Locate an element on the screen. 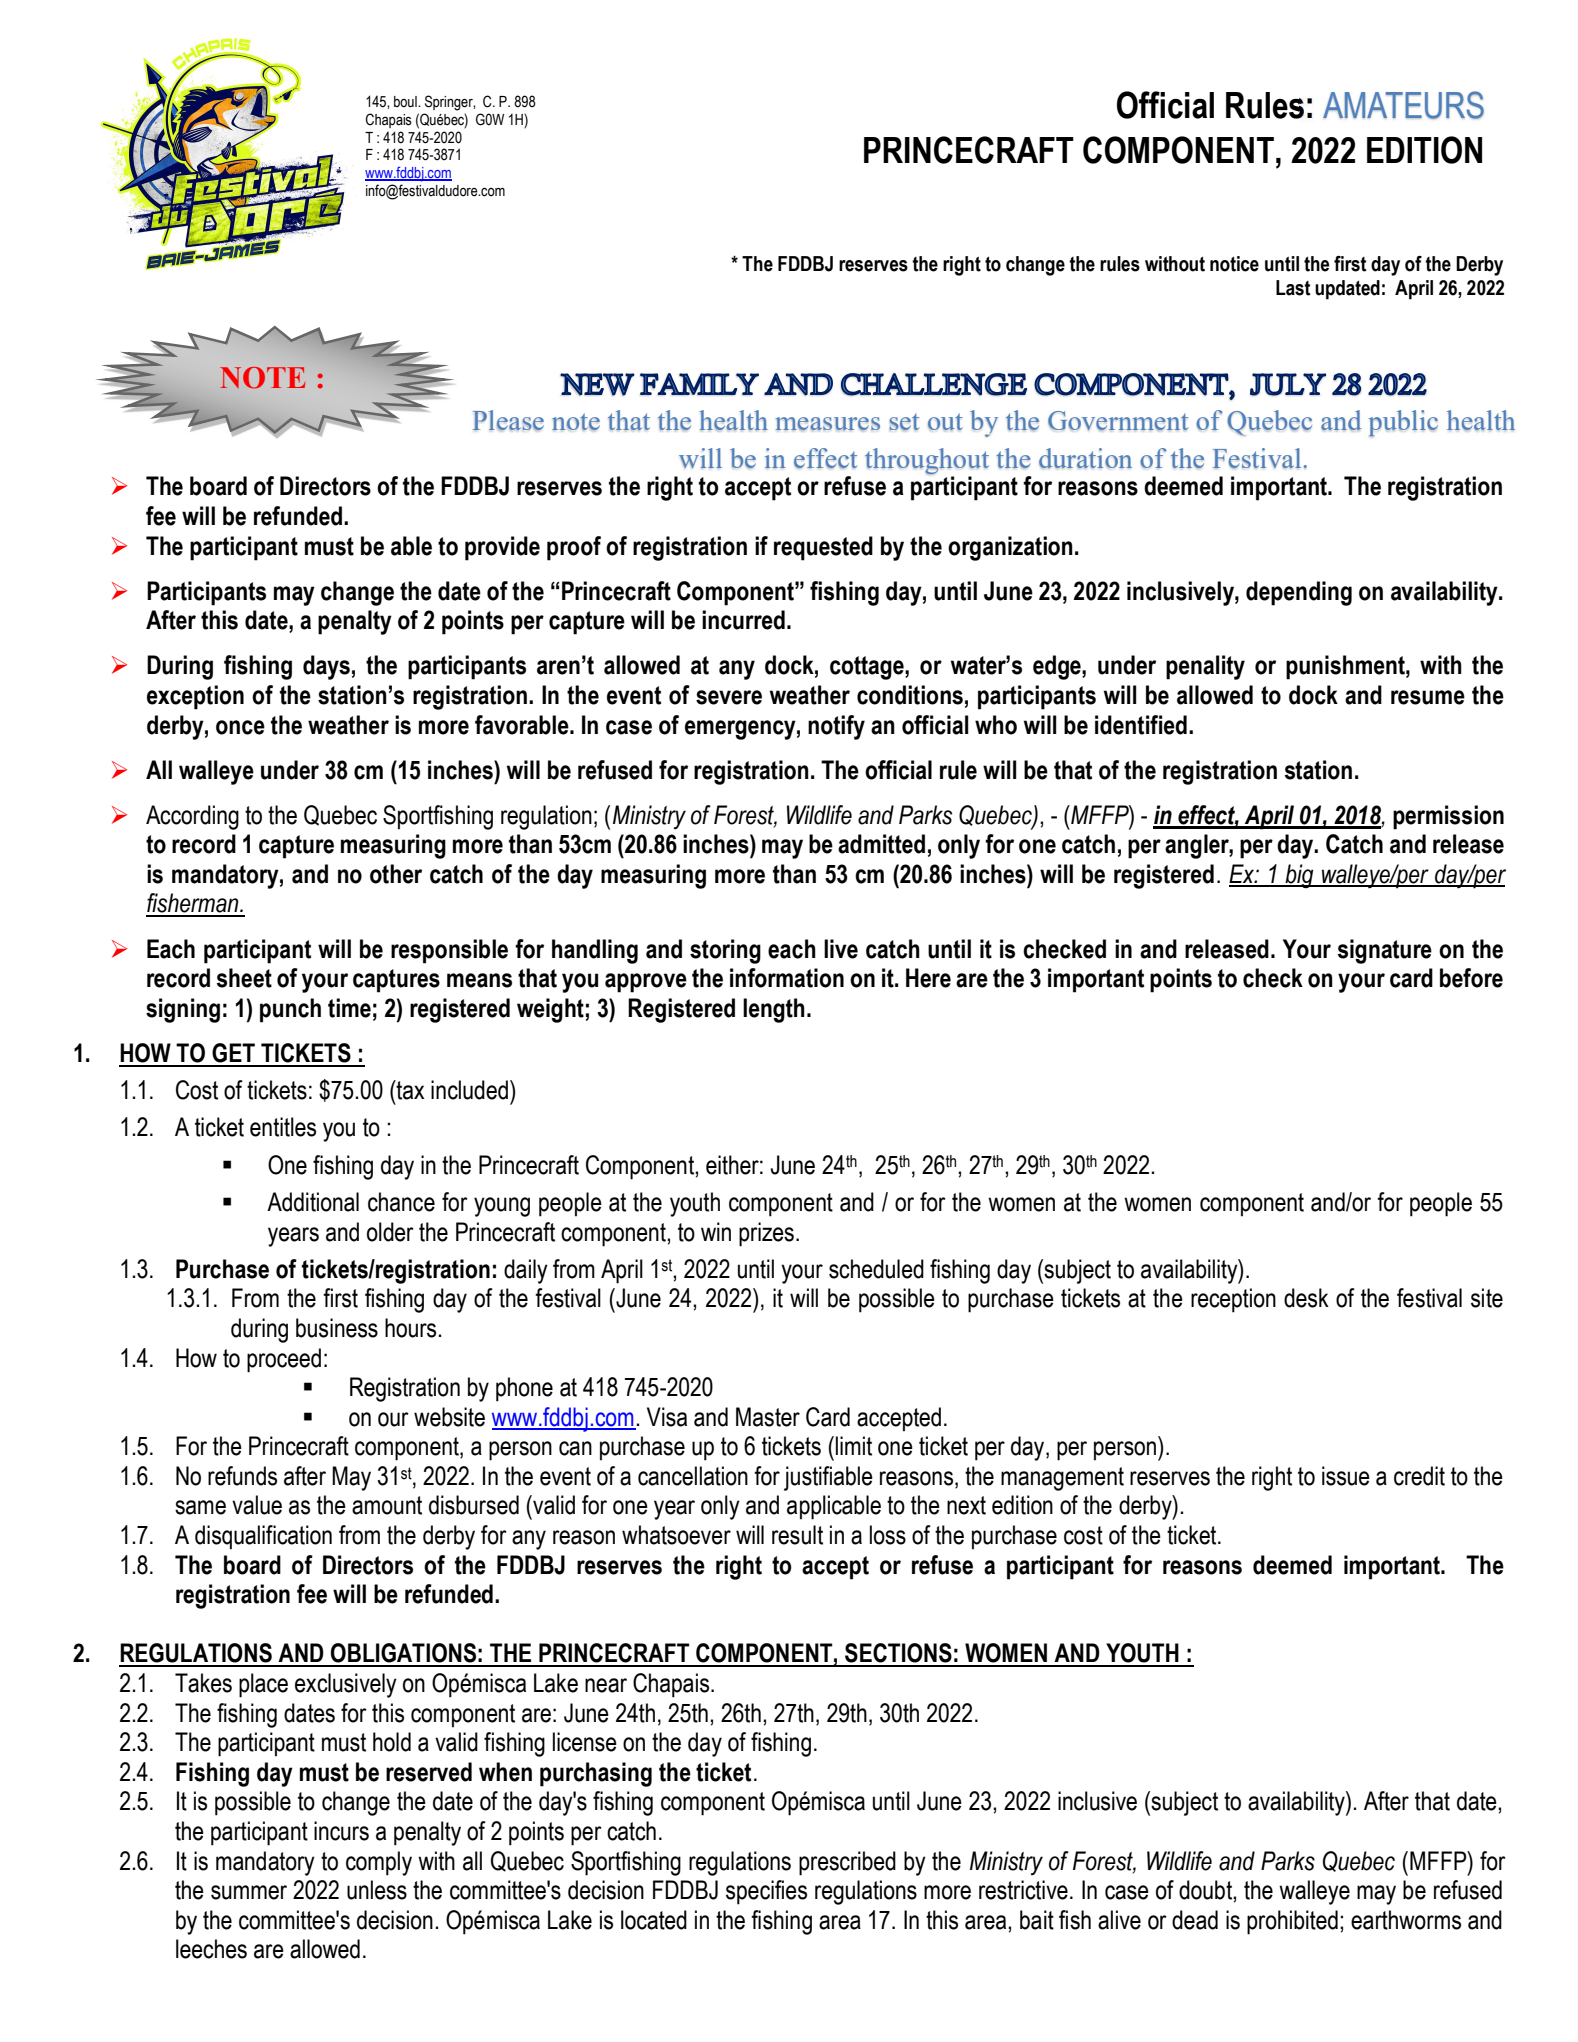  time is located at coordinates (349, 1008).
